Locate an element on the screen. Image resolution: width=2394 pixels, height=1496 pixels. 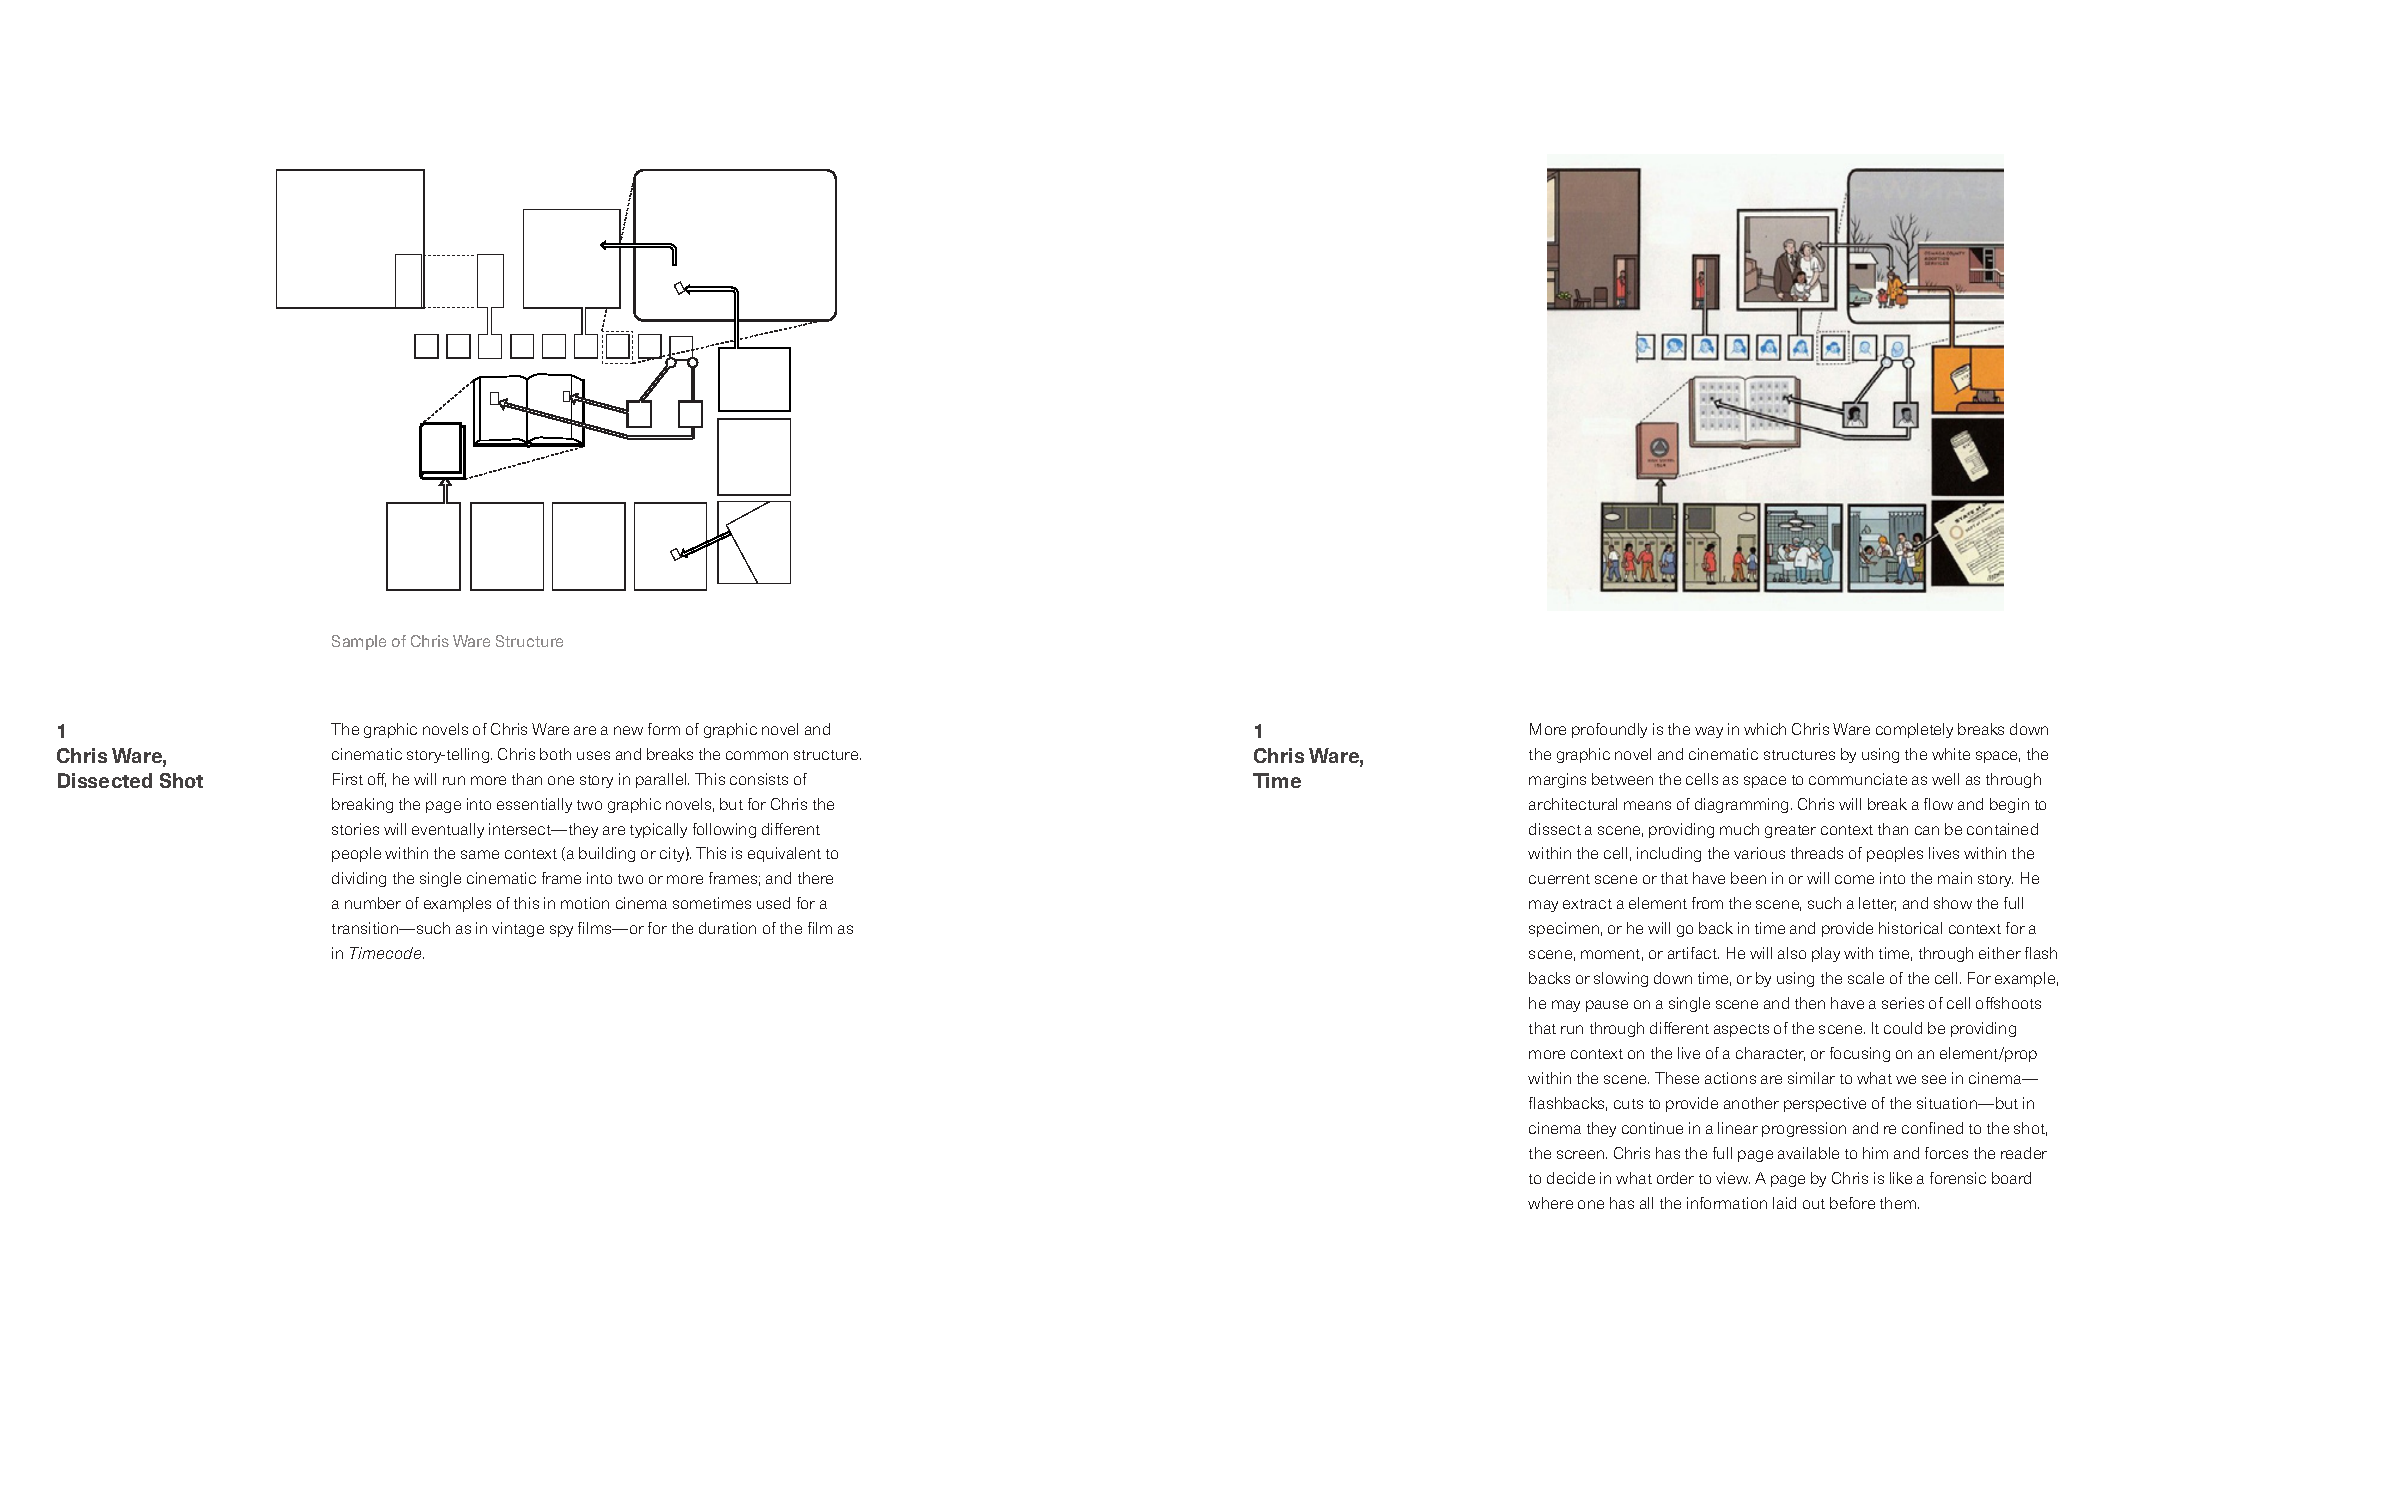
profoundly is located at coordinates (1609, 730).
